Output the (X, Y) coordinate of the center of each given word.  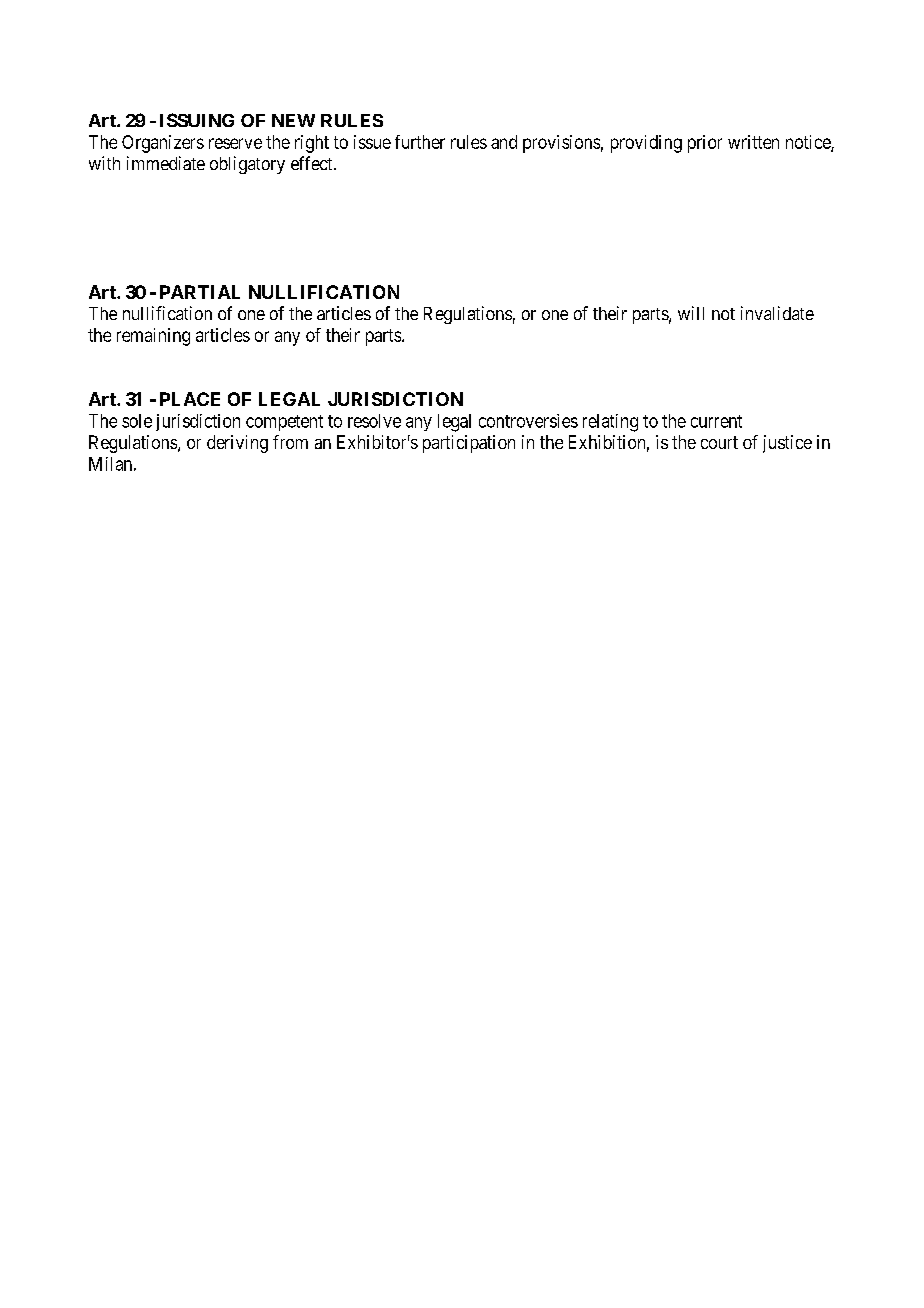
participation (469, 444)
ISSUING (197, 120)
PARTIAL (200, 292)
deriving (237, 444)
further (420, 142)
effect (313, 163)
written (753, 142)
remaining (153, 337)
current (716, 421)
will (691, 313)
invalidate (777, 313)
